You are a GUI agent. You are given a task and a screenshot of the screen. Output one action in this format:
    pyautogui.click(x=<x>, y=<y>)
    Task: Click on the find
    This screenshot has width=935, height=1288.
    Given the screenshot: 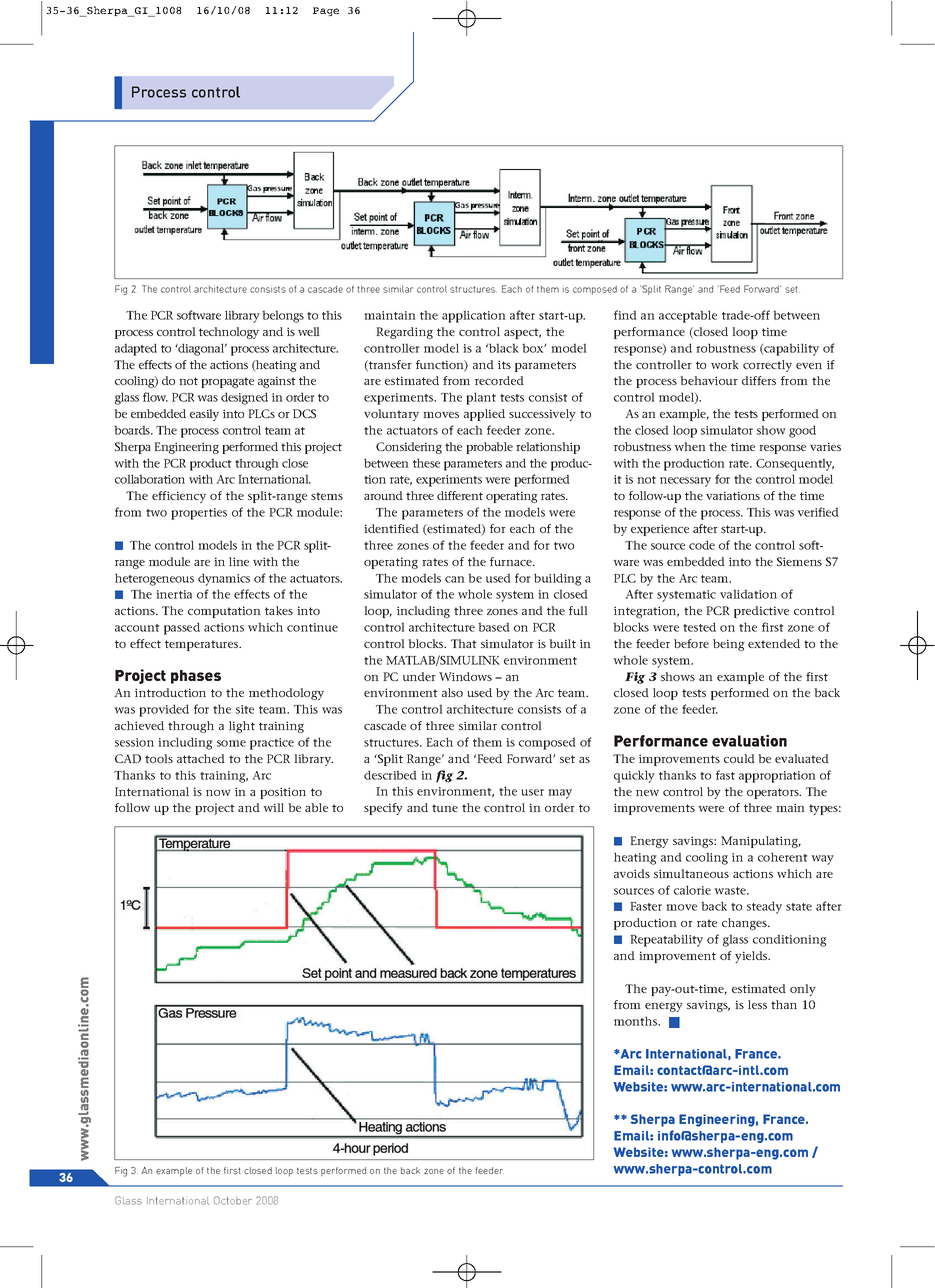 What is the action you would take?
    pyautogui.click(x=625, y=315)
